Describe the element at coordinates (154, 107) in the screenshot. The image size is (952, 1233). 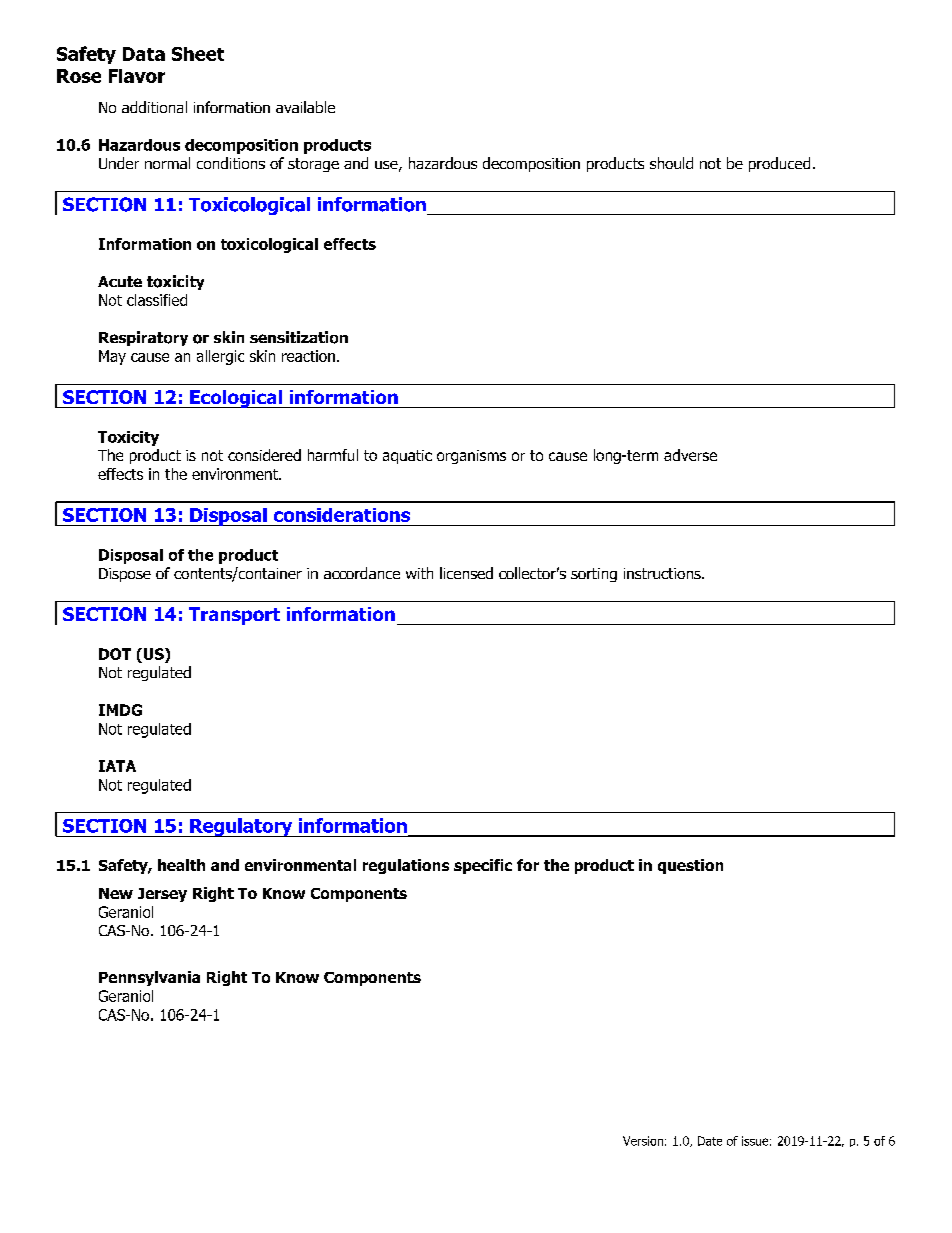
I see `additional` at that location.
